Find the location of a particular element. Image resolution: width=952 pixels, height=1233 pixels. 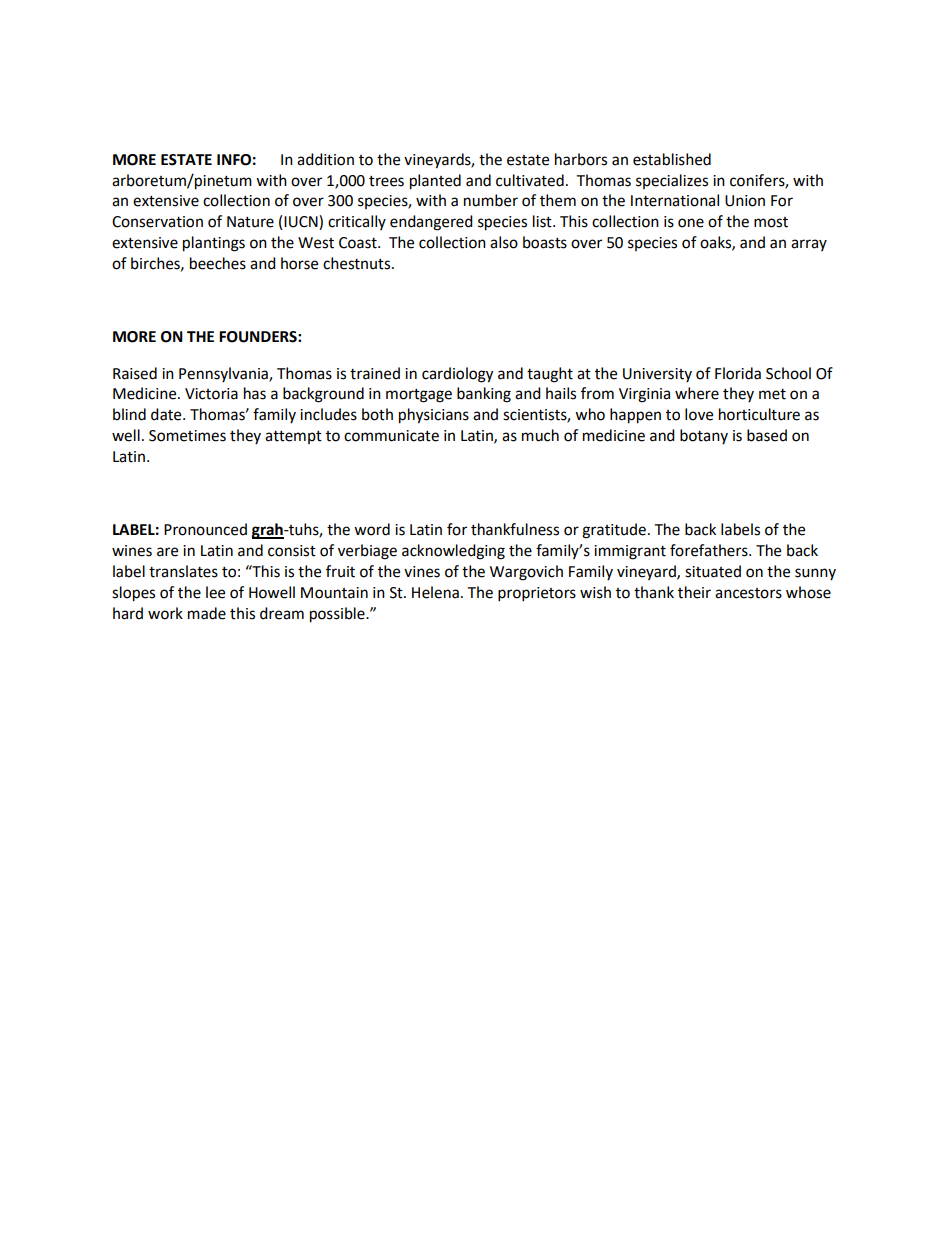

planted is located at coordinates (435, 182).
